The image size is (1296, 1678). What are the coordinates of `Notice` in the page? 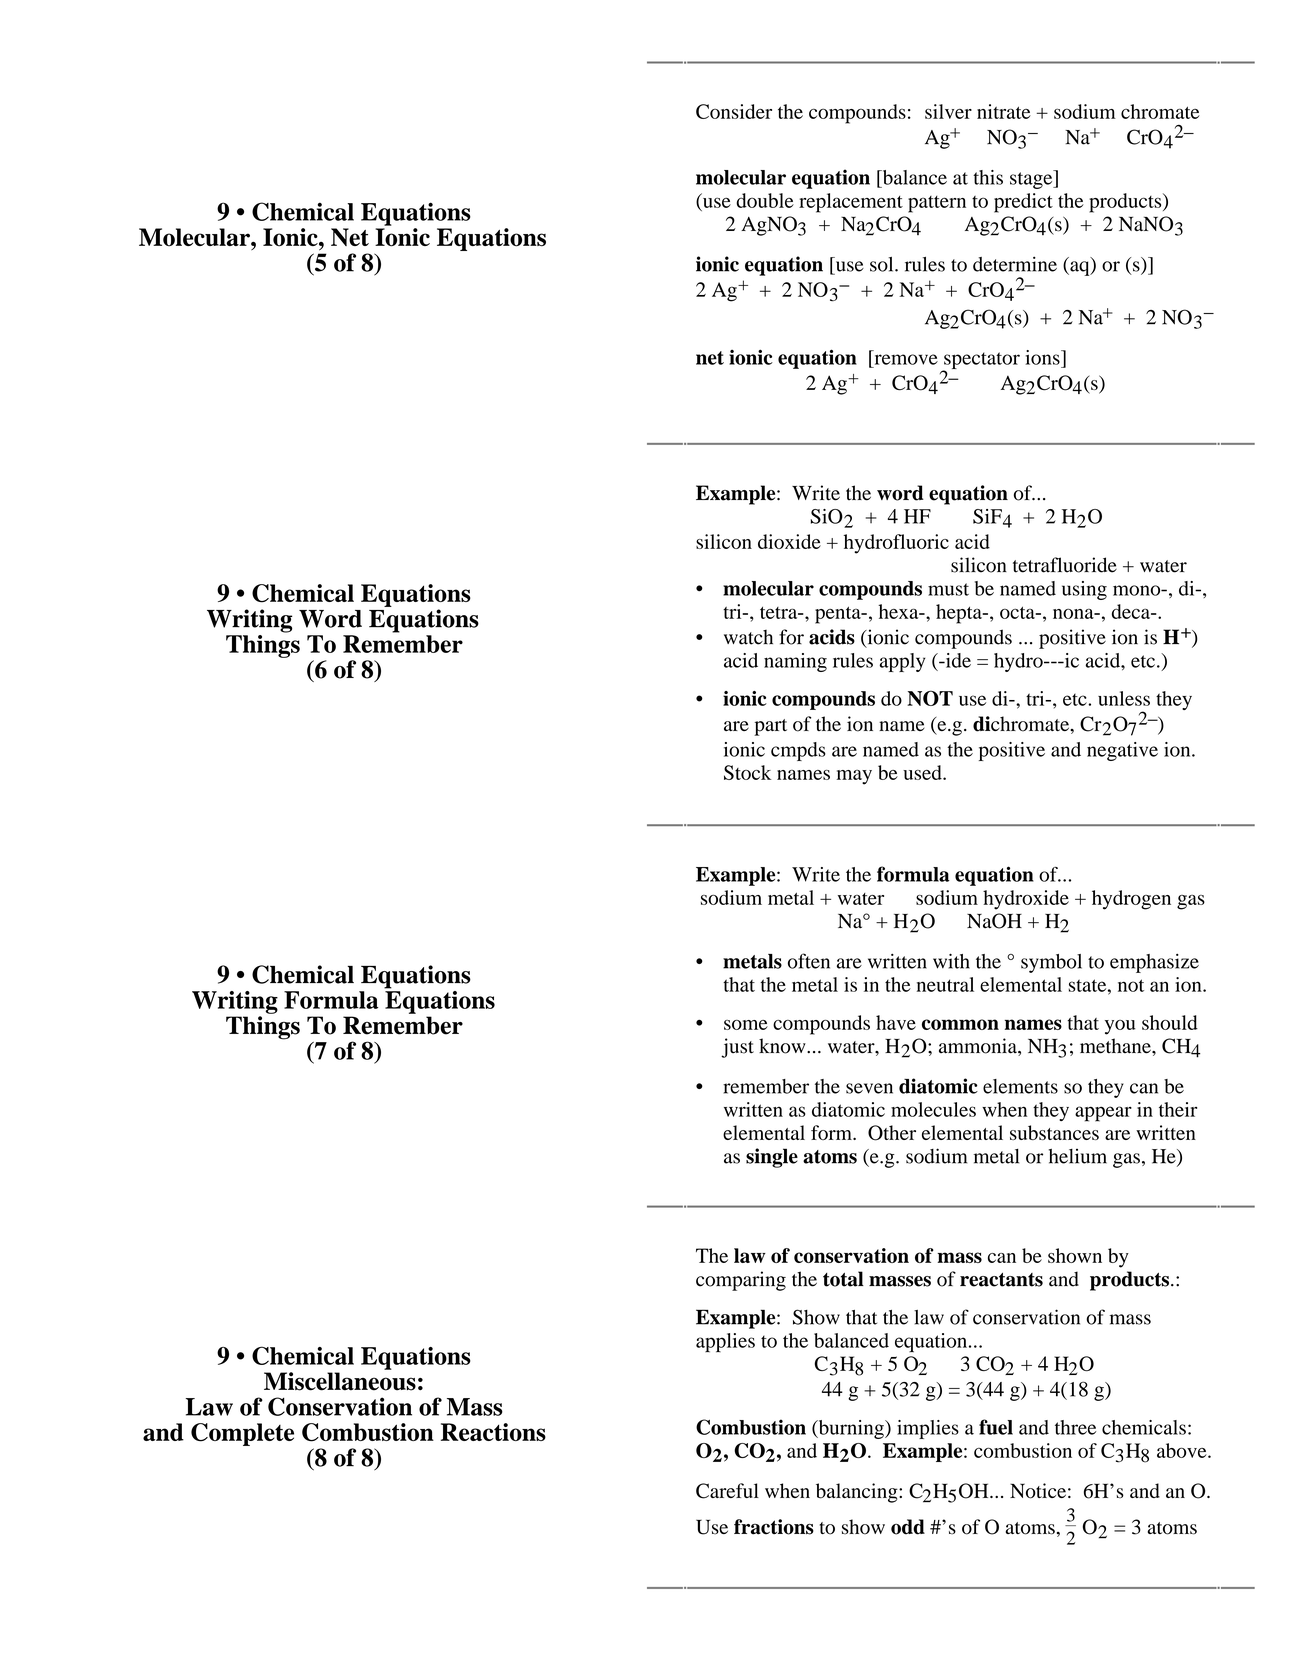 It's located at (1038, 1491).
